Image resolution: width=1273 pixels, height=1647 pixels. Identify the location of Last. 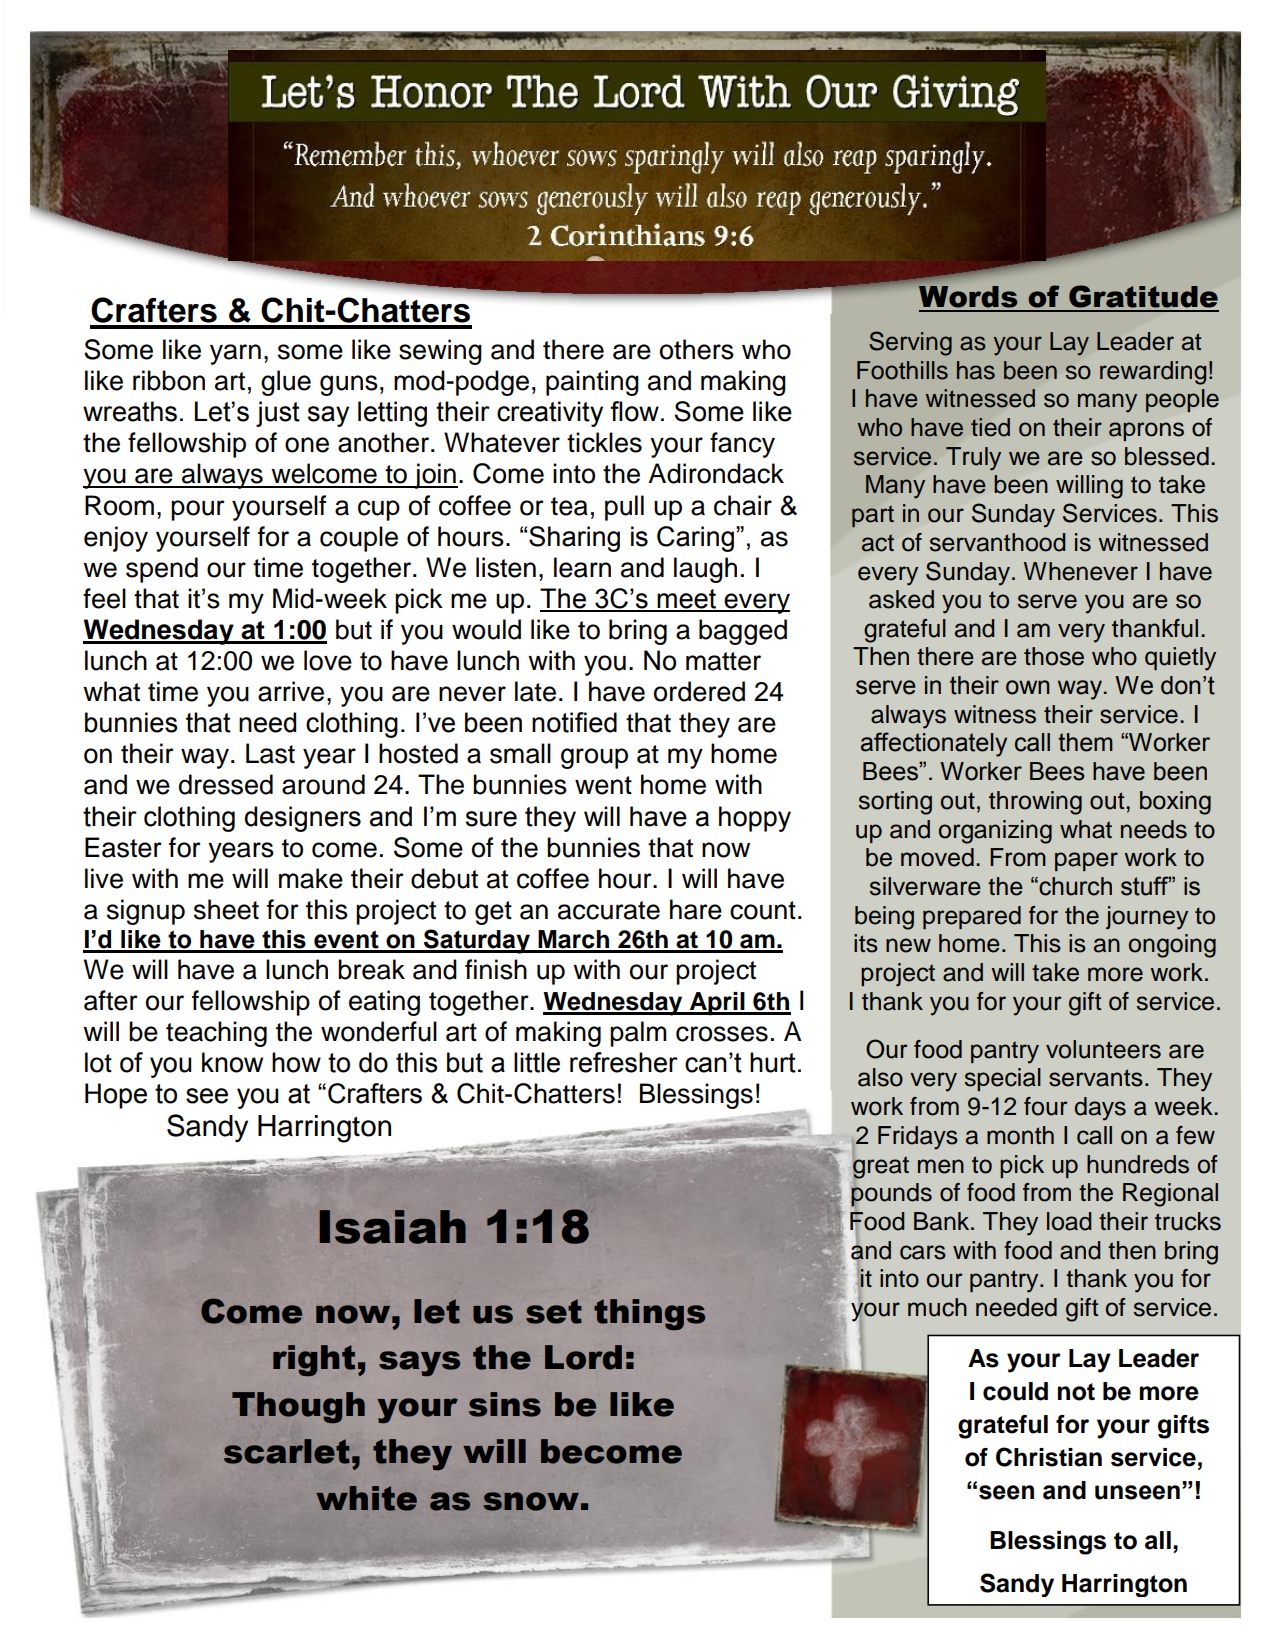
(270, 753).
